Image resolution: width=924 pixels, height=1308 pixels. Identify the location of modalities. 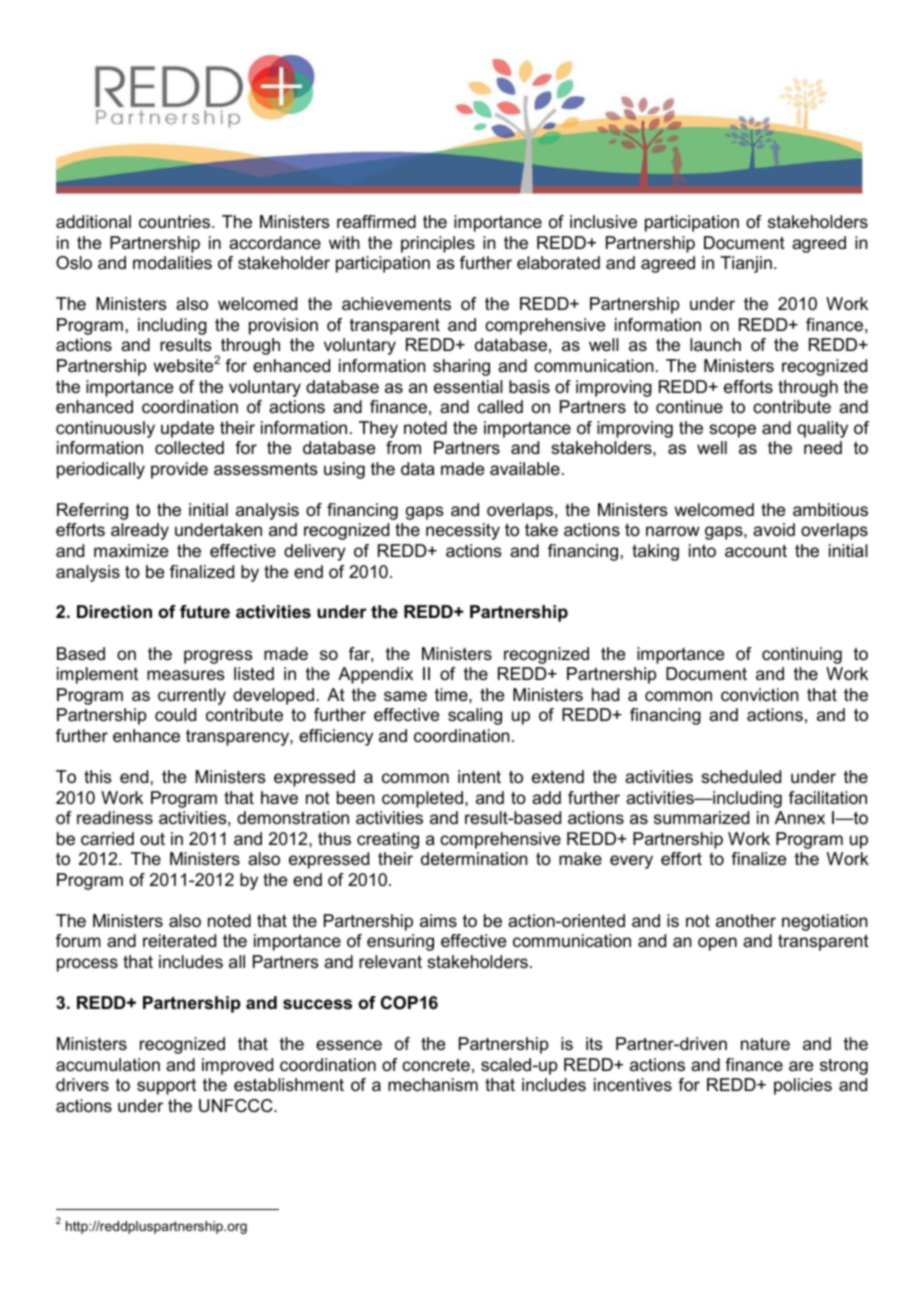
(172, 262).
